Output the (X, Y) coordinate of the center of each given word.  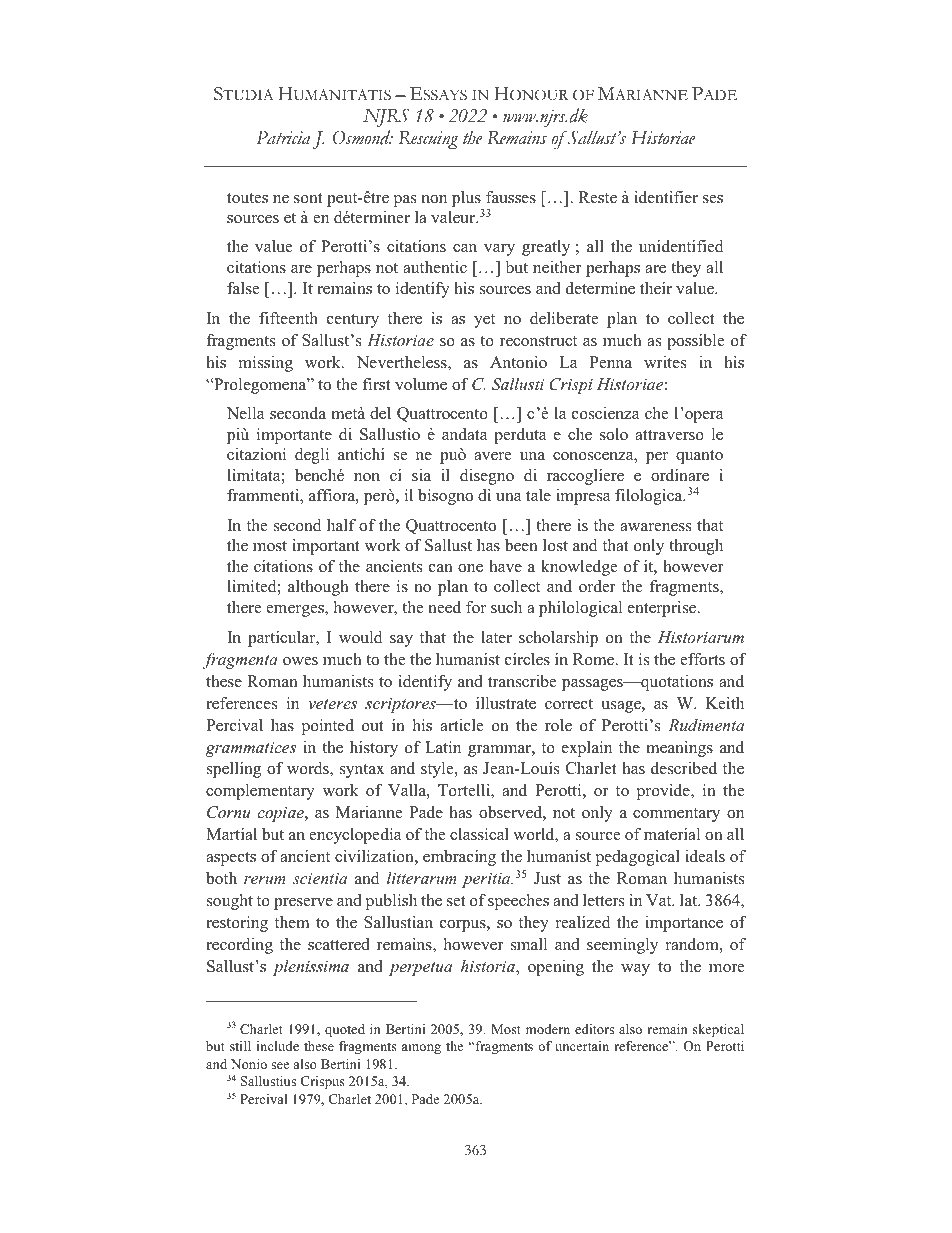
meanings (679, 749)
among (421, 1049)
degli (312, 456)
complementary (260, 792)
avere (492, 456)
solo (614, 434)
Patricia (283, 138)
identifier (666, 197)
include (278, 1046)
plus (466, 199)
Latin (443, 747)
